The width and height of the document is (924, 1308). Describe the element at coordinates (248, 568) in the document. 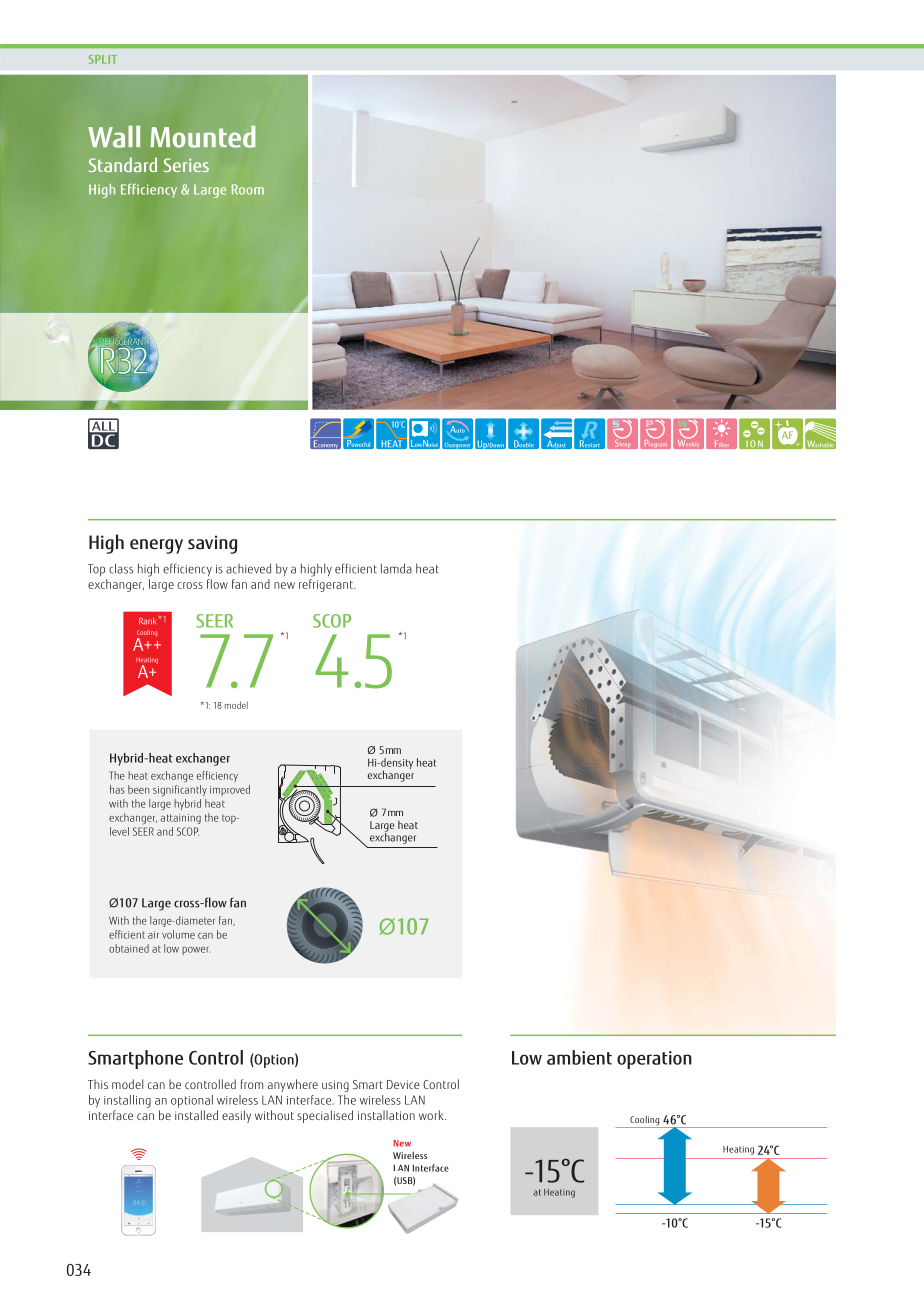

I see `achieved` at that location.
